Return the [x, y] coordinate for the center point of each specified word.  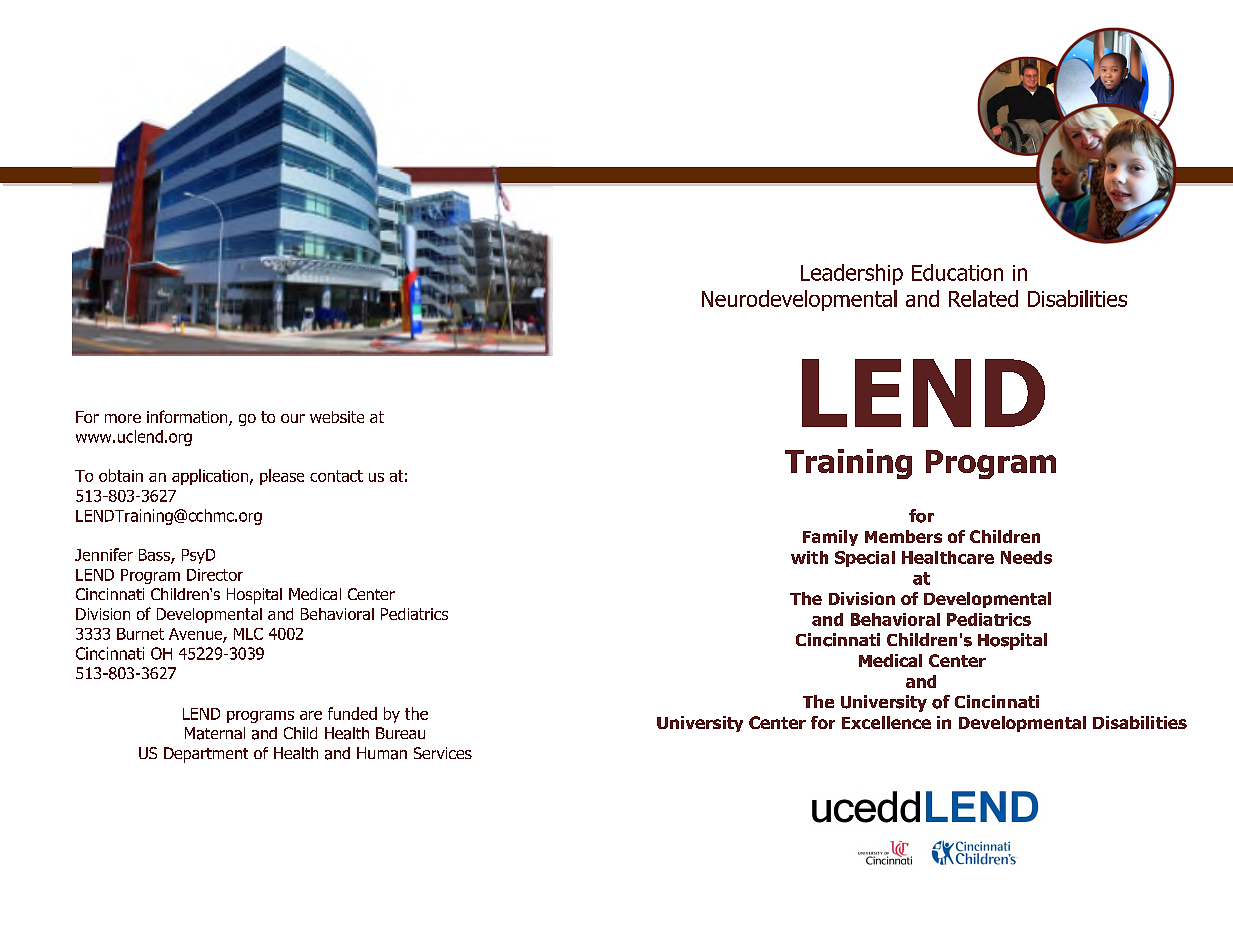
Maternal [215, 733]
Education [957, 272]
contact [336, 476]
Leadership [852, 274]
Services [443, 753]
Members [903, 536]
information [188, 418]
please [282, 477]
